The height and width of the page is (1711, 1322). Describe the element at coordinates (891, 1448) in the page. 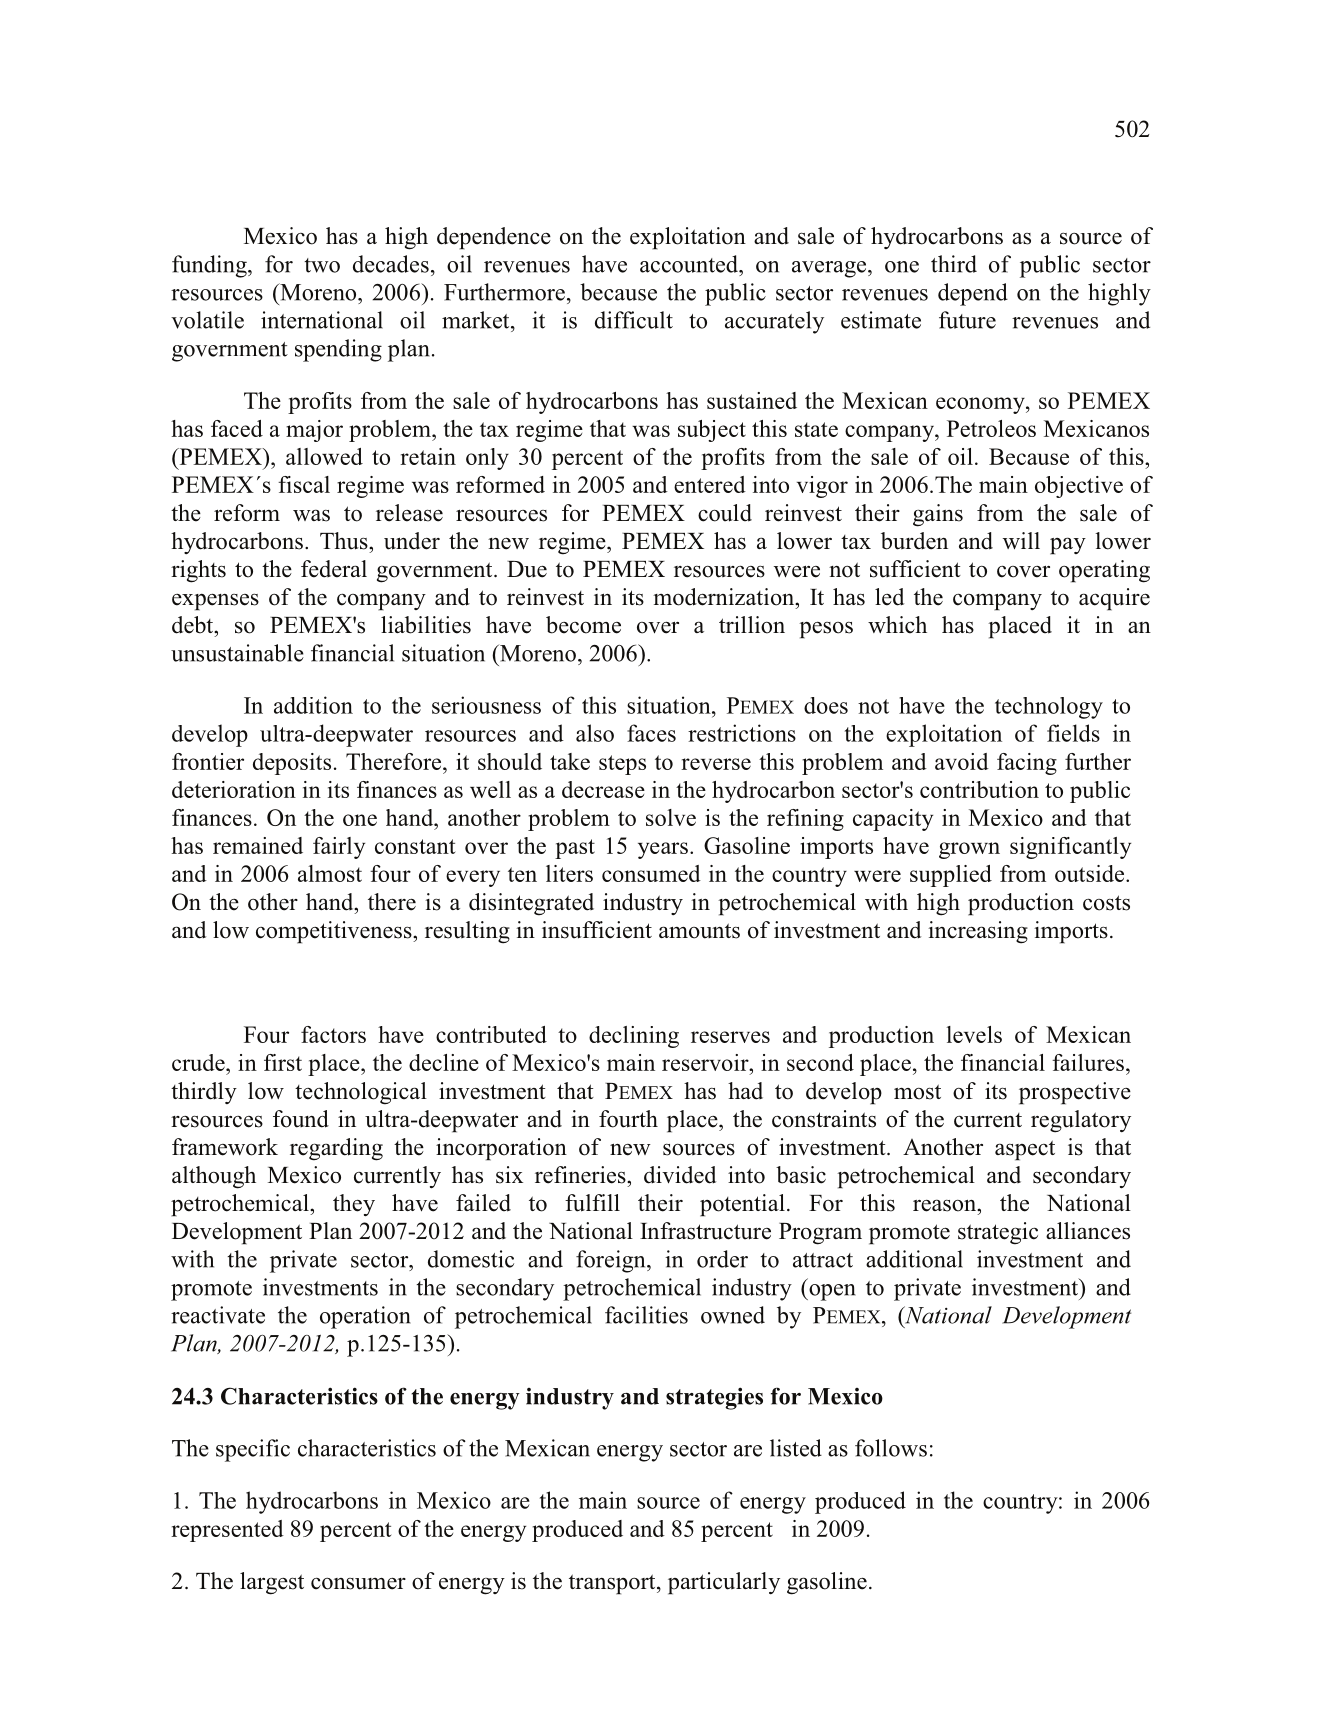

I see `follows` at that location.
